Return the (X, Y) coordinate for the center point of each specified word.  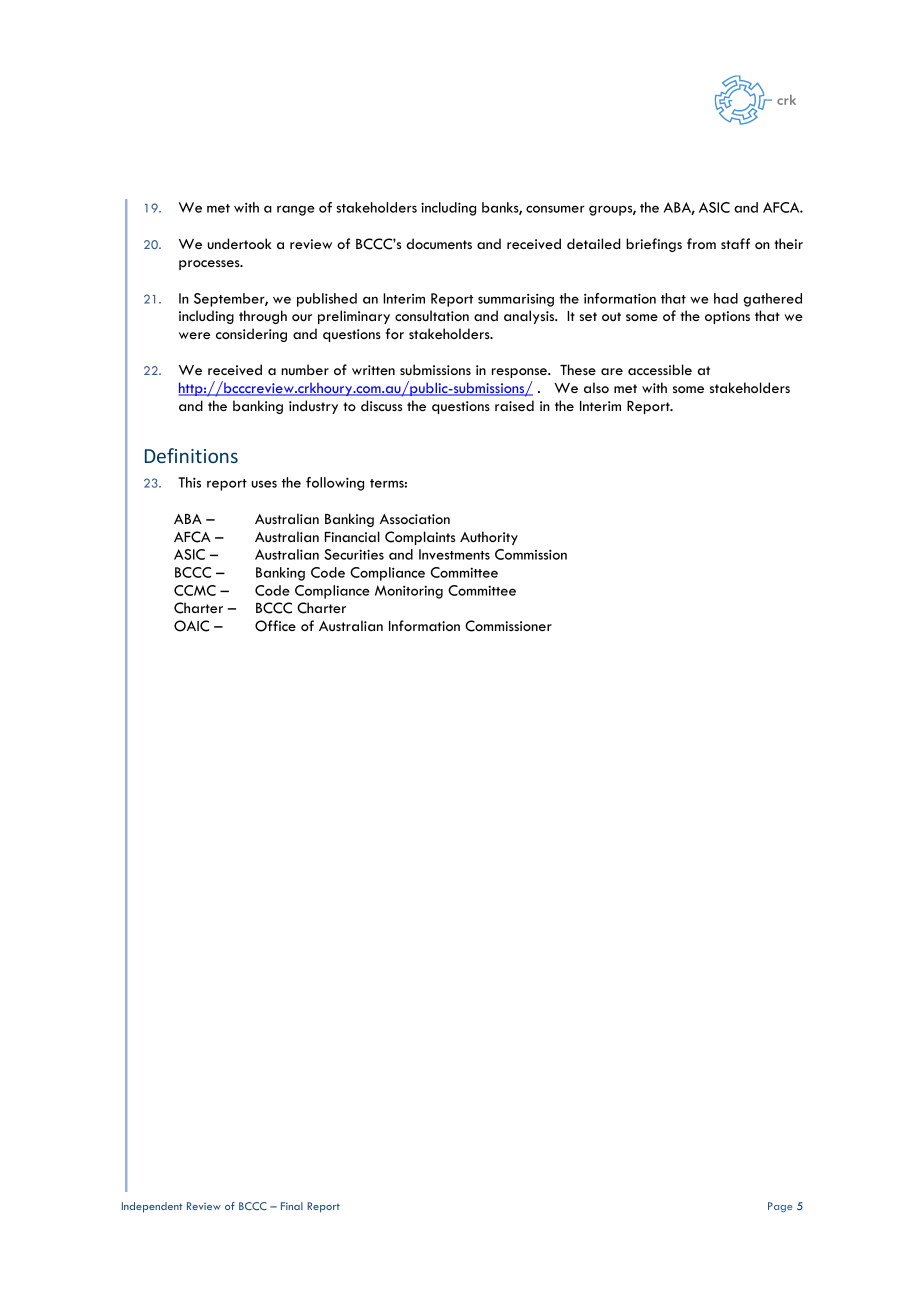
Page (780, 1207)
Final (292, 1206)
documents (439, 243)
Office (275, 626)
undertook (239, 243)
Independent (152, 1207)
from (701, 243)
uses (264, 484)
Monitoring (409, 592)
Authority (489, 538)
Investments (454, 554)
